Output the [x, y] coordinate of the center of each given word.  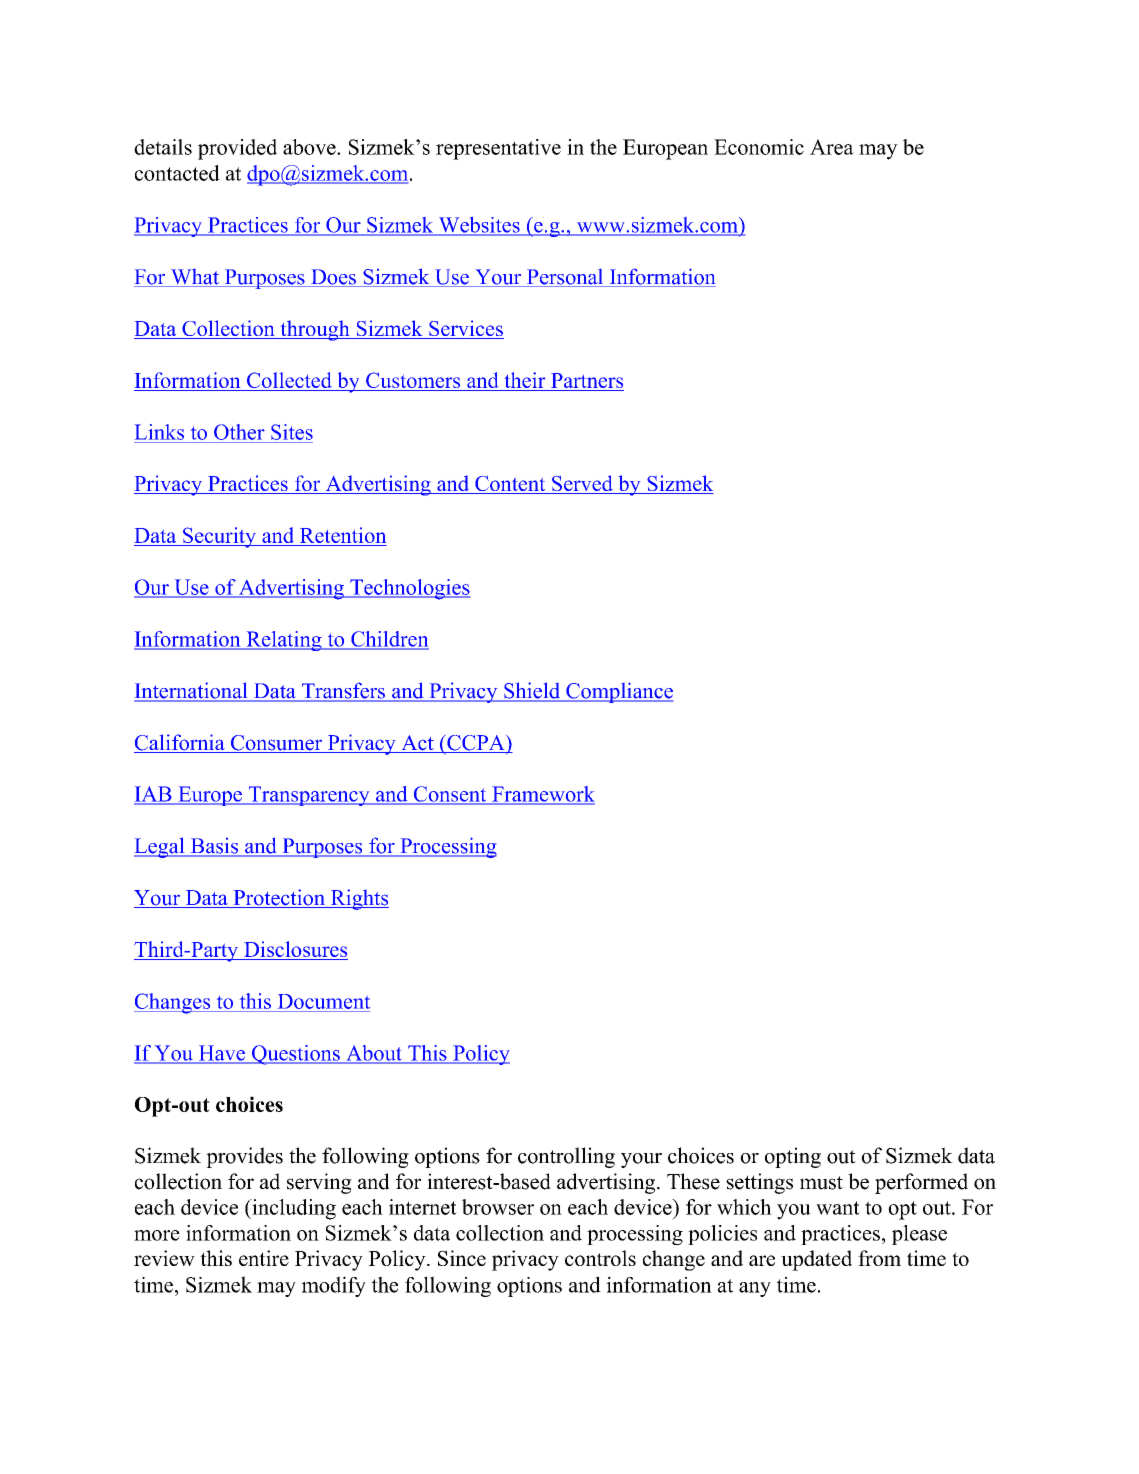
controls [600, 1258]
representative [498, 149]
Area [832, 147]
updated [816, 1260]
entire [264, 1258]
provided [237, 149]
